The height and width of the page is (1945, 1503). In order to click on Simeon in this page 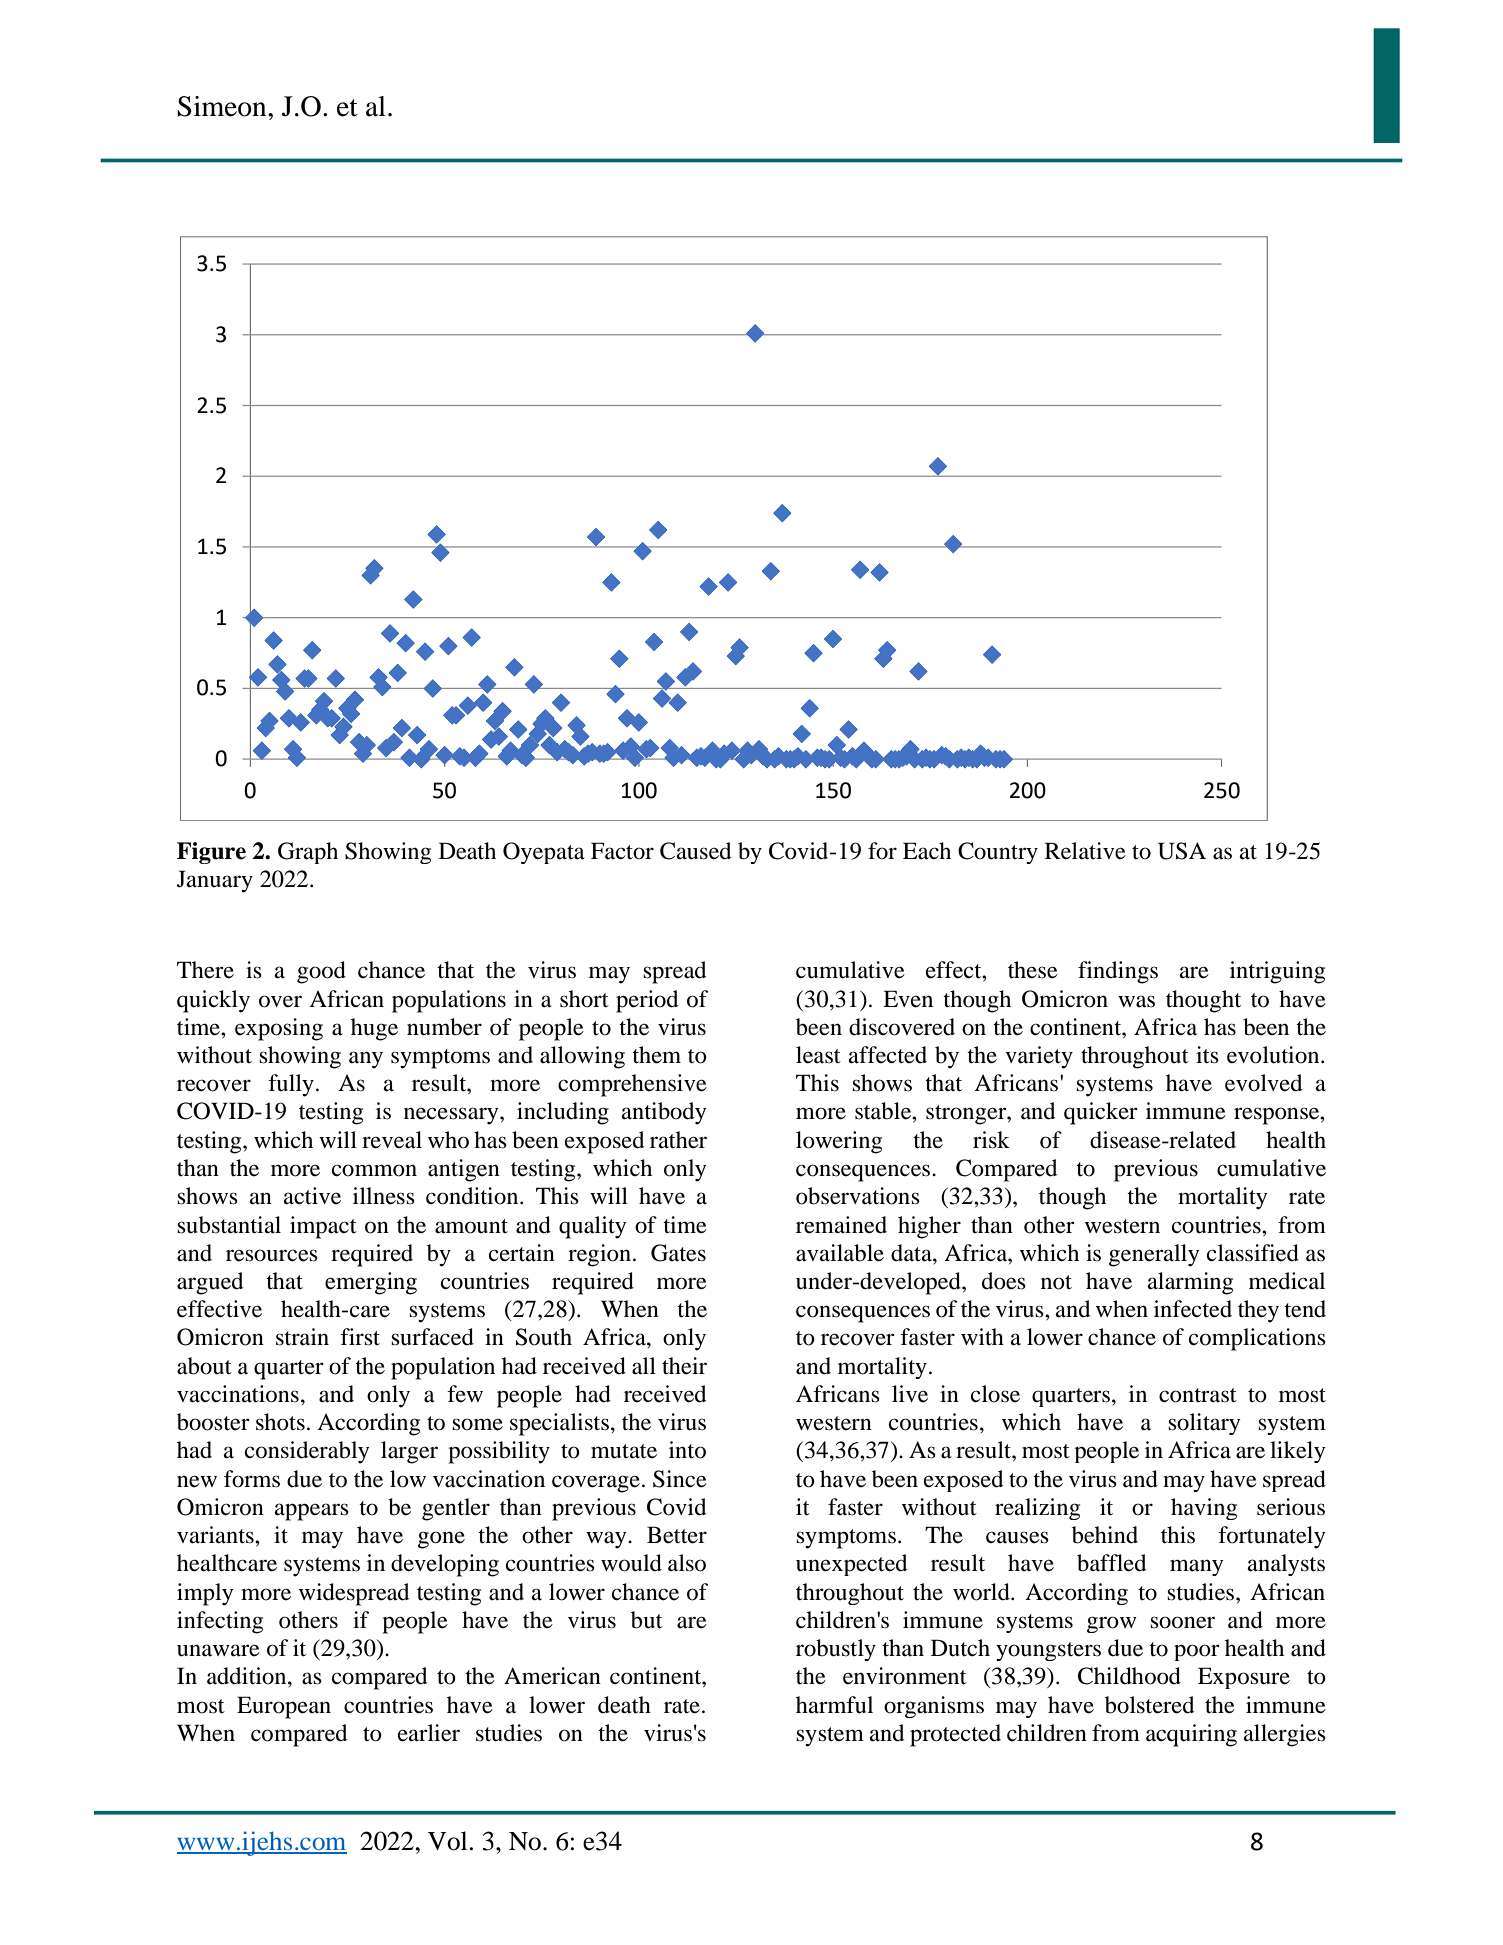, I will do `click(223, 106)`.
